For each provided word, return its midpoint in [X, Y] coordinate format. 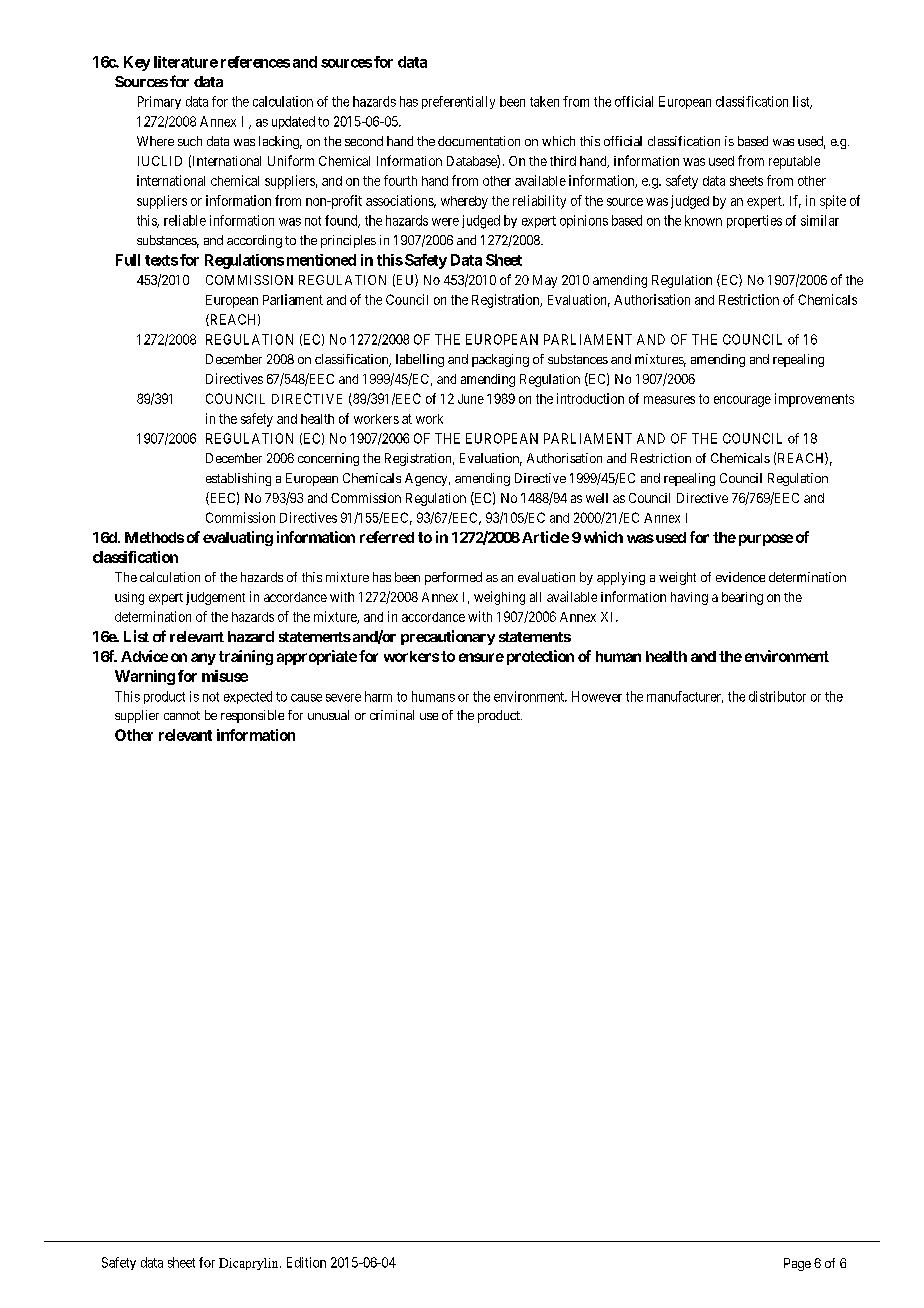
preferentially [458, 102]
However [597, 696]
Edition [306, 1262]
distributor [777, 696]
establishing [238, 479]
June [471, 399]
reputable [794, 162]
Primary [159, 102]
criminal [392, 715]
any [203, 659]
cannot [182, 715]
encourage [742, 401]
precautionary [448, 637]
